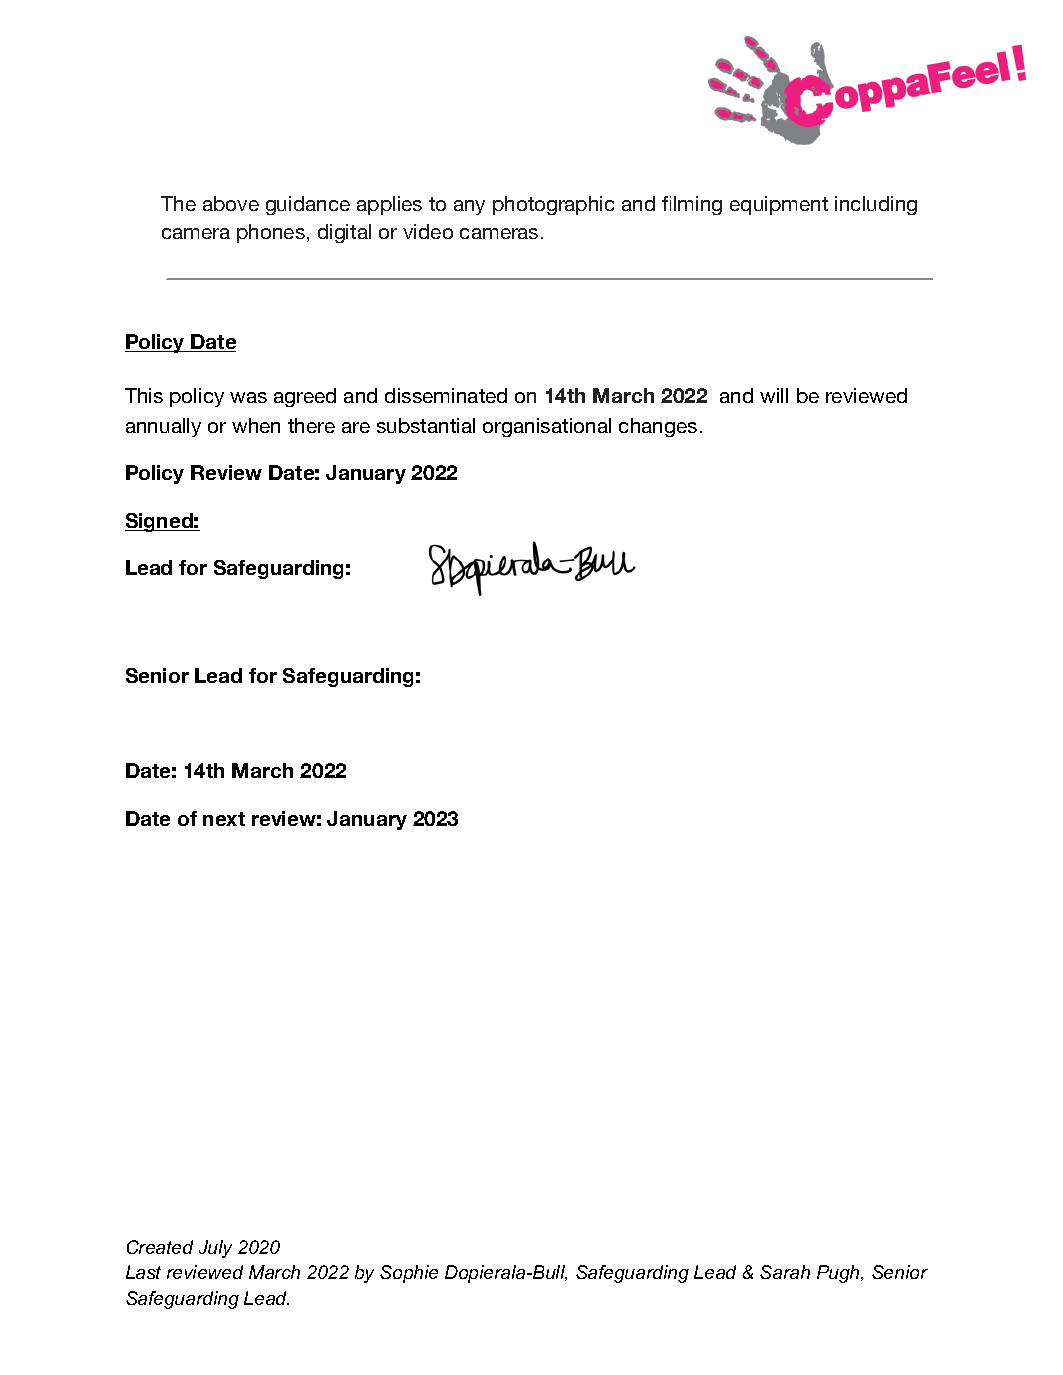 This screenshot has width=1063, height=1375. I want to click on when, so click(256, 425).
